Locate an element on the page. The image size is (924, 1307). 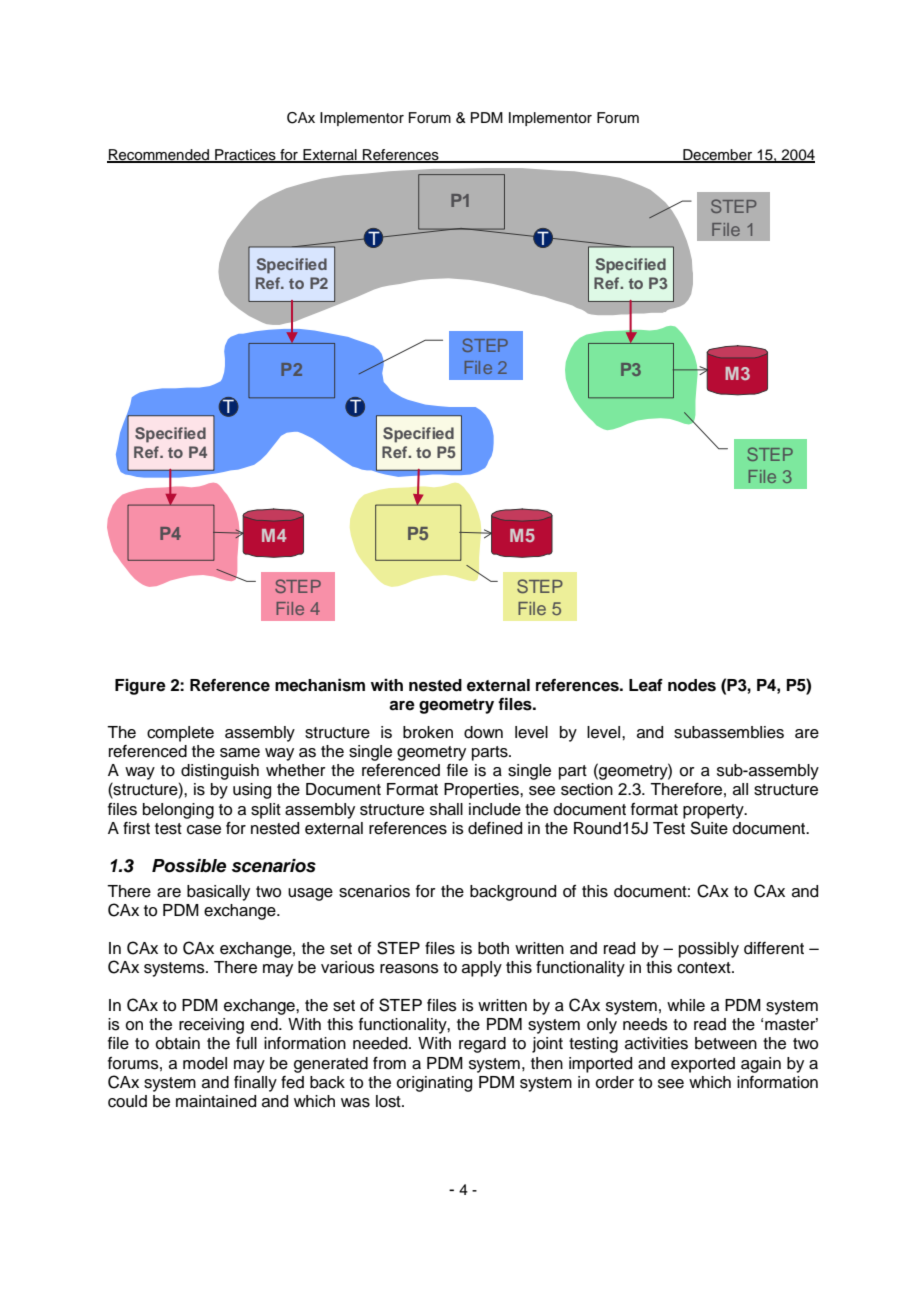
Figure is located at coordinates (140, 687).
